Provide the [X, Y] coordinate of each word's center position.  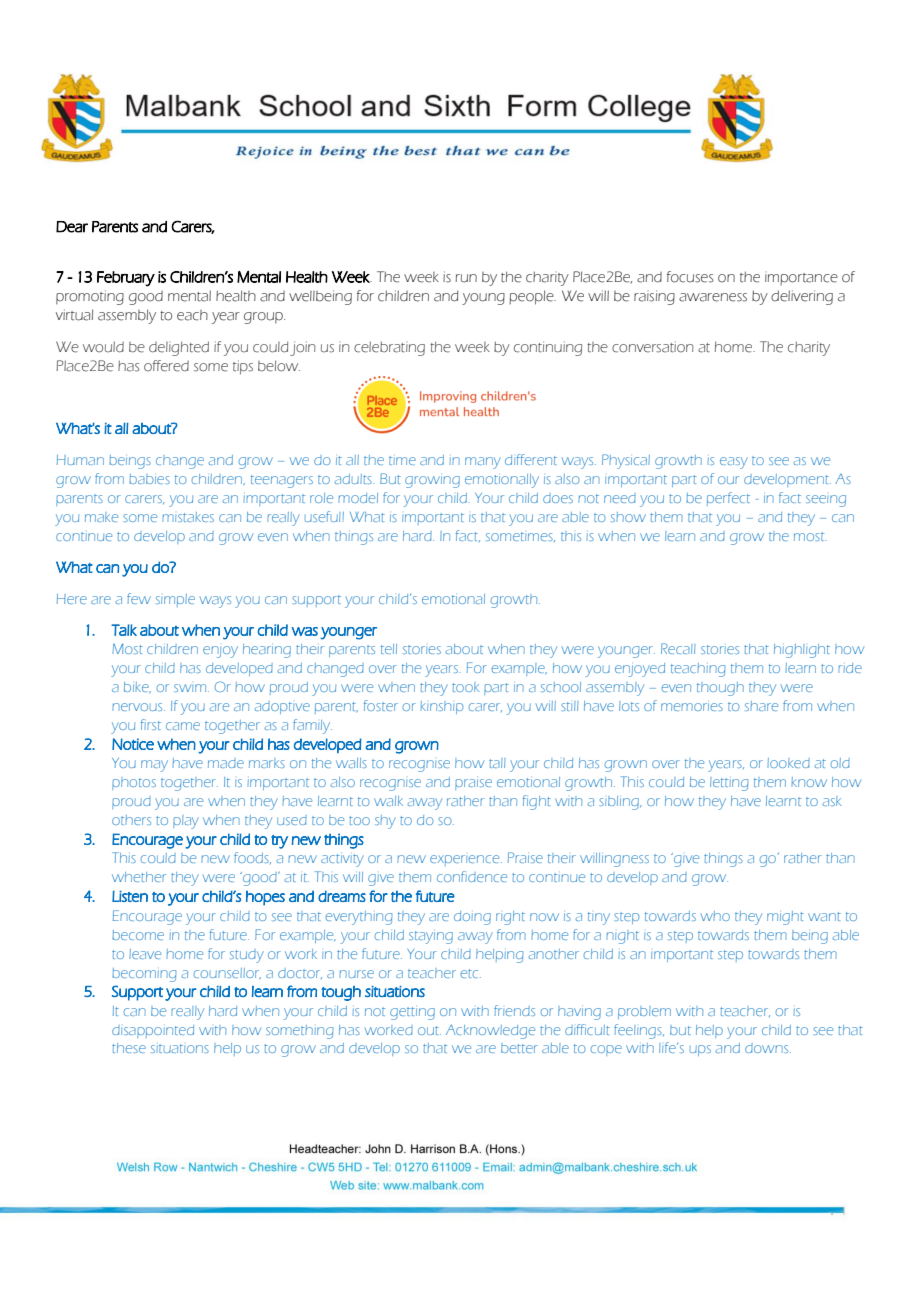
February [126, 279]
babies [149, 479]
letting [729, 784]
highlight [802, 651]
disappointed [153, 1031]
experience [466, 860]
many [483, 463]
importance [801, 279]
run [466, 278]
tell [389, 649]
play [186, 822]
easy [734, 463]
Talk [124, 630]
